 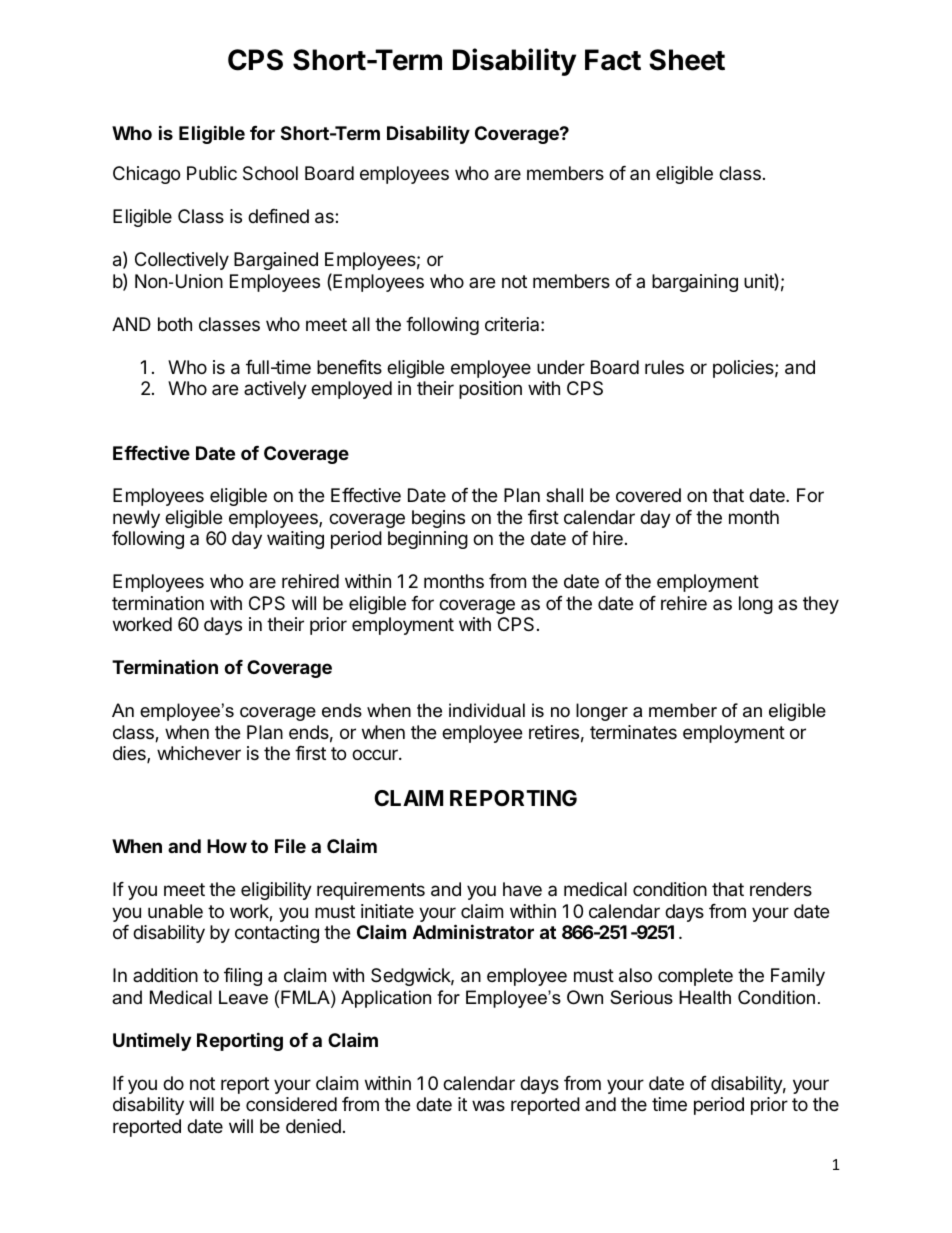 What do you see at coordinates (212, 173) in the screenshot?
I see `Public` at bounding box center [212, 173].
